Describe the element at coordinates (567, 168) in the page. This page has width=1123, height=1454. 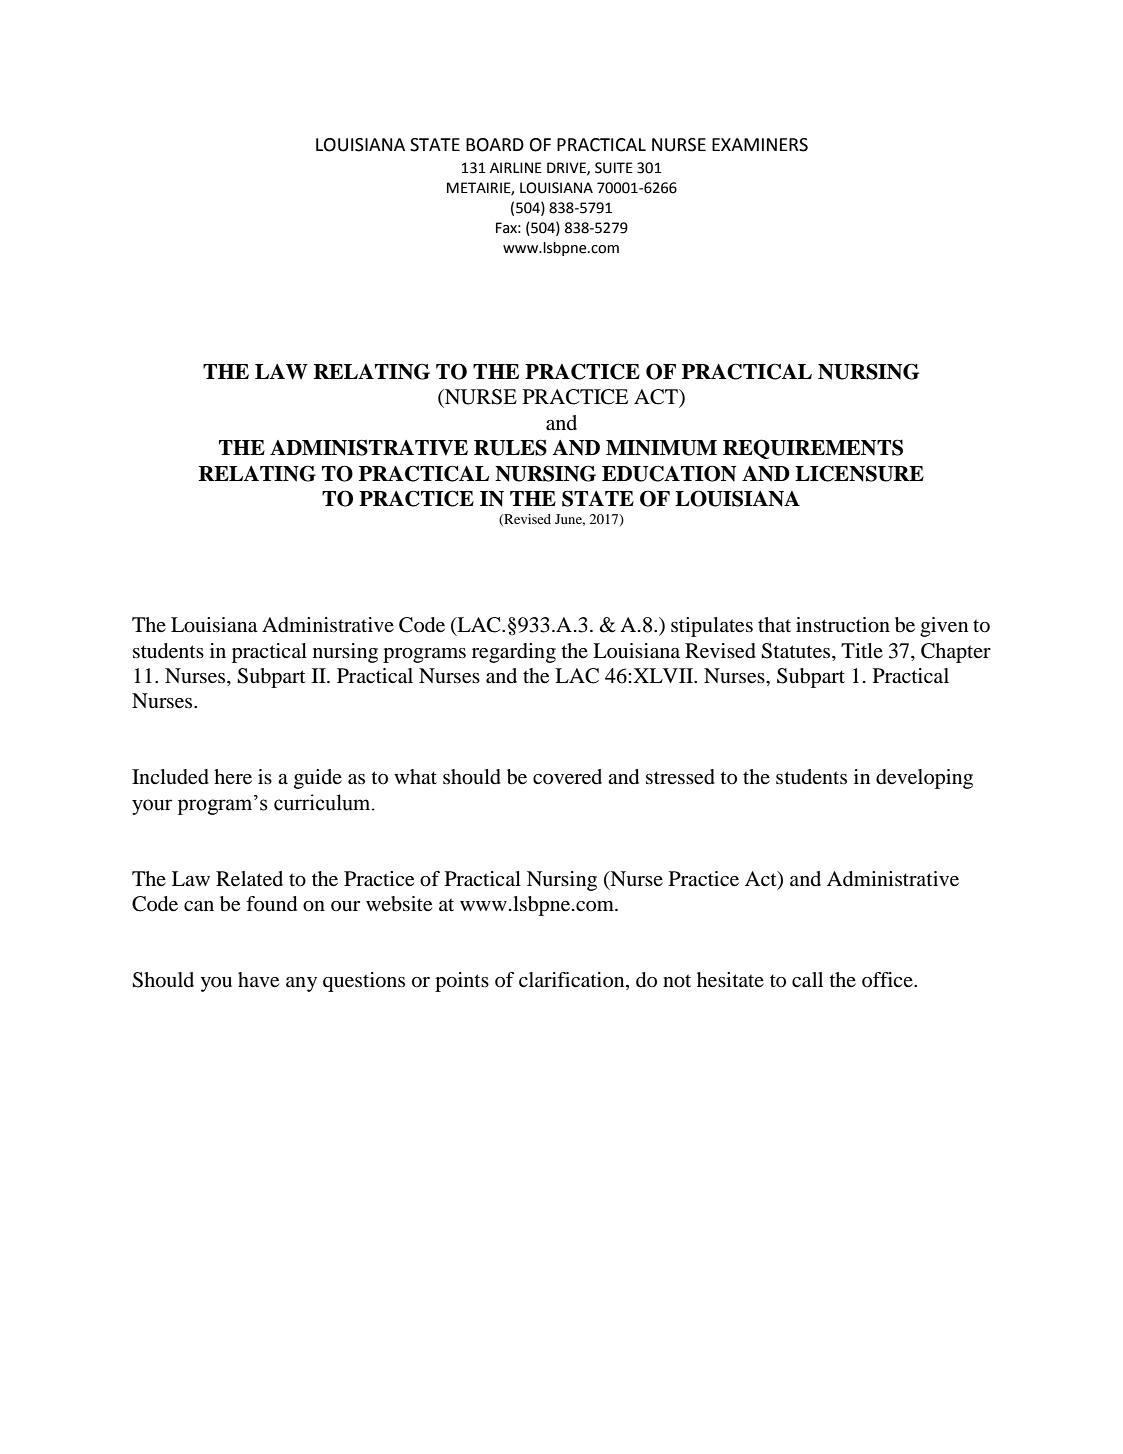
I see `DRIVE` at that location.
